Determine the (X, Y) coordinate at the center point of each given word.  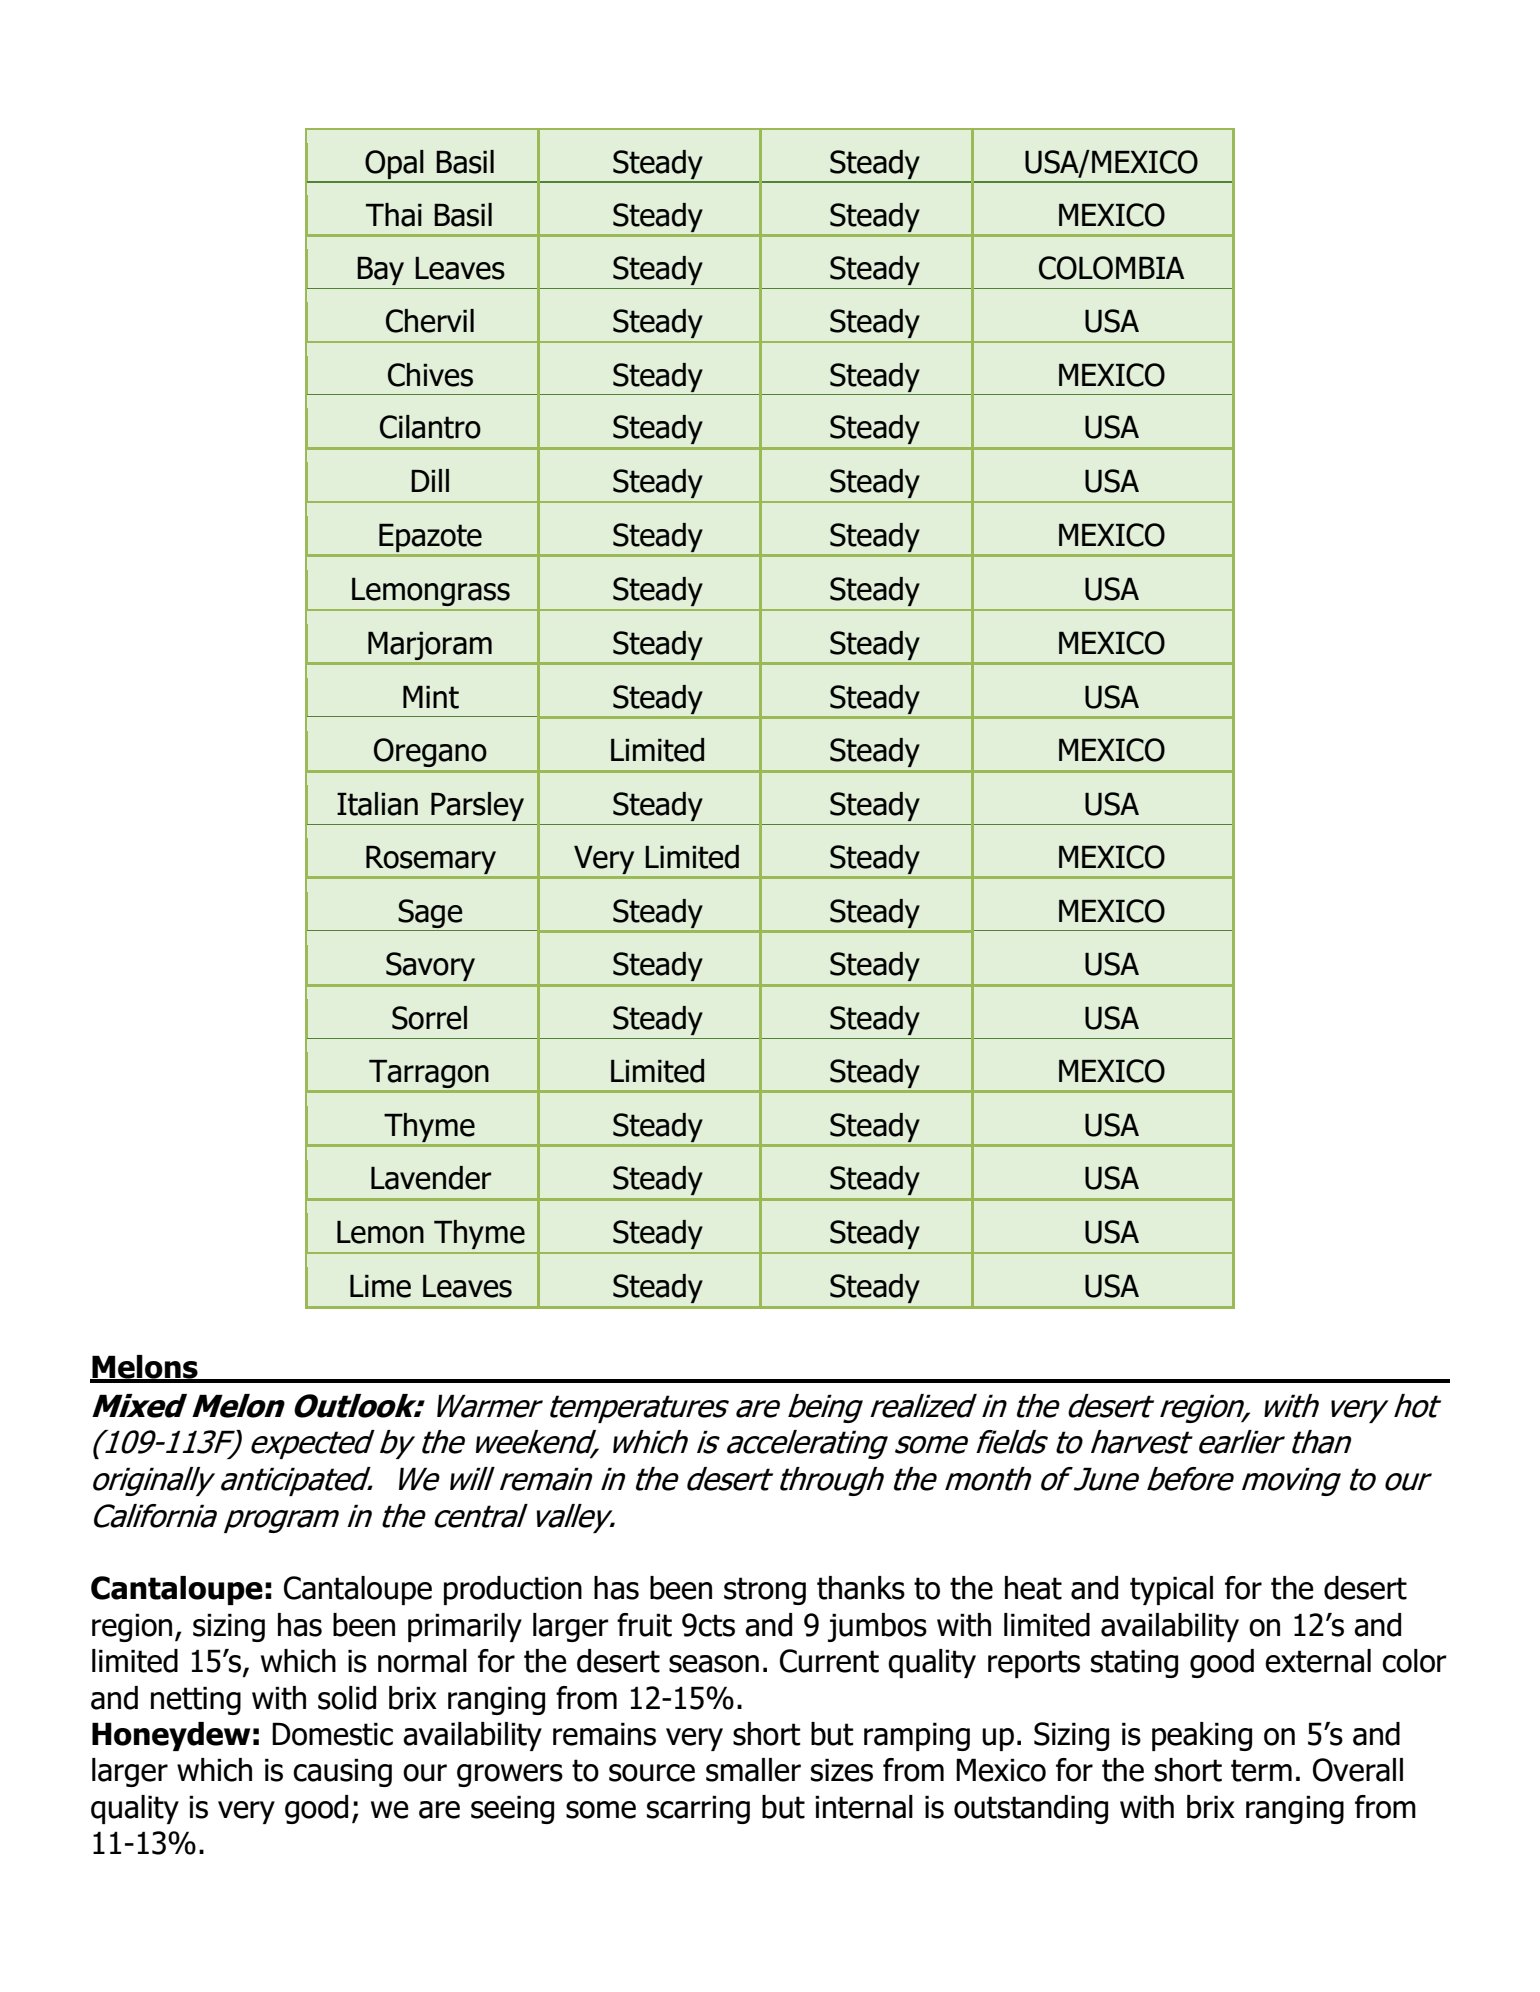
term (1261, 1770)
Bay (380, 271)
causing (342, 1772)
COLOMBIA (1111, 268)
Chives (430, 375)
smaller (753, 1770)
